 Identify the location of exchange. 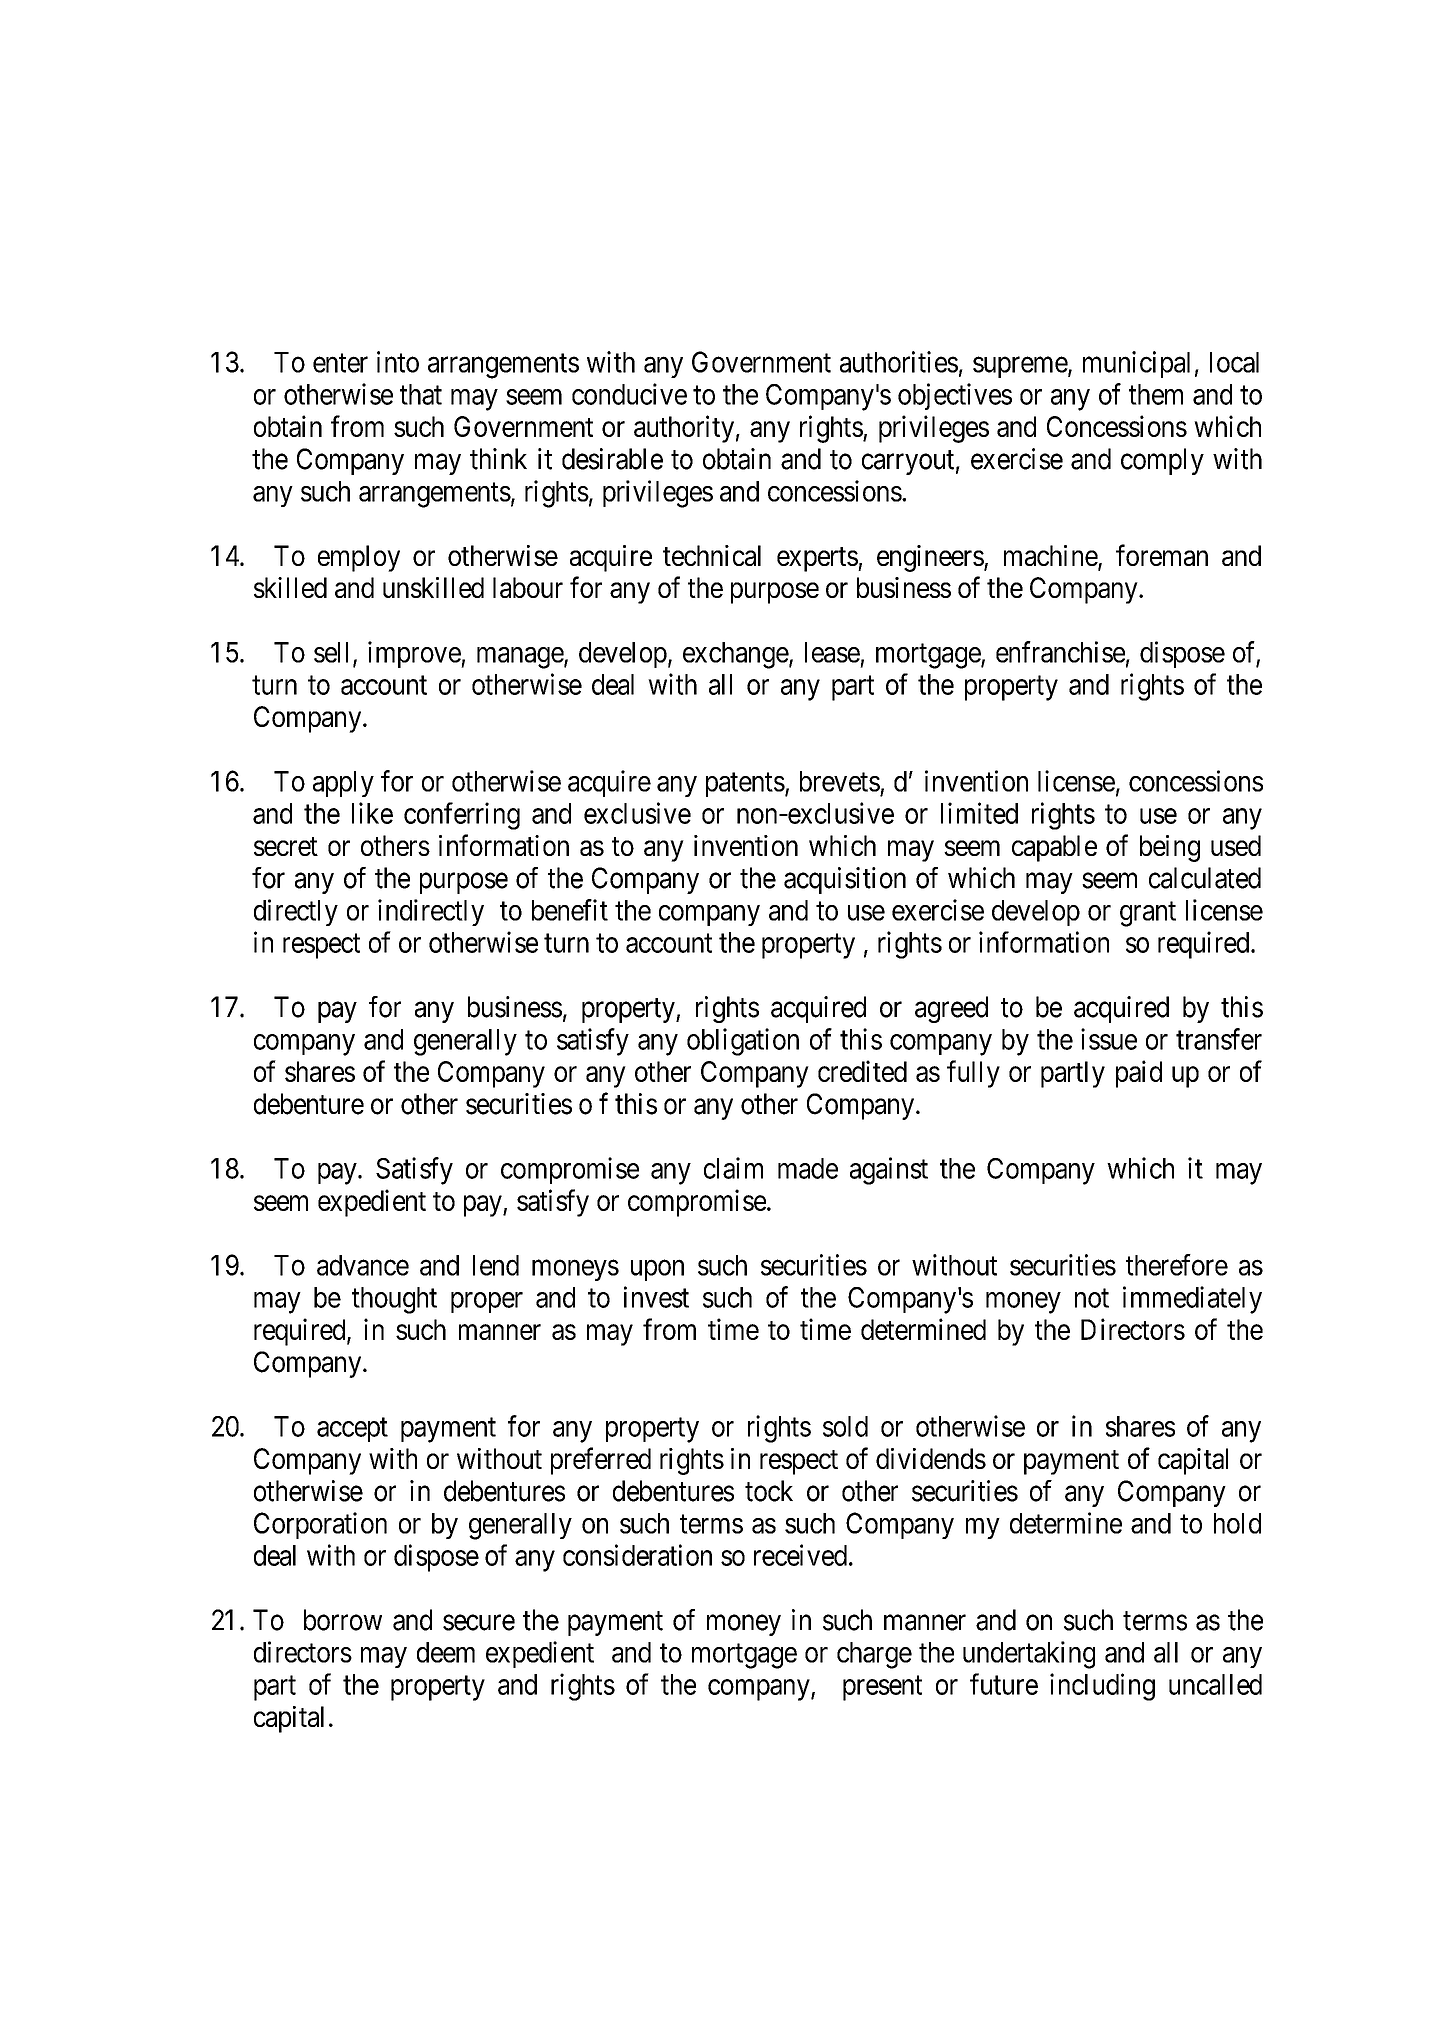
(736, 655).
